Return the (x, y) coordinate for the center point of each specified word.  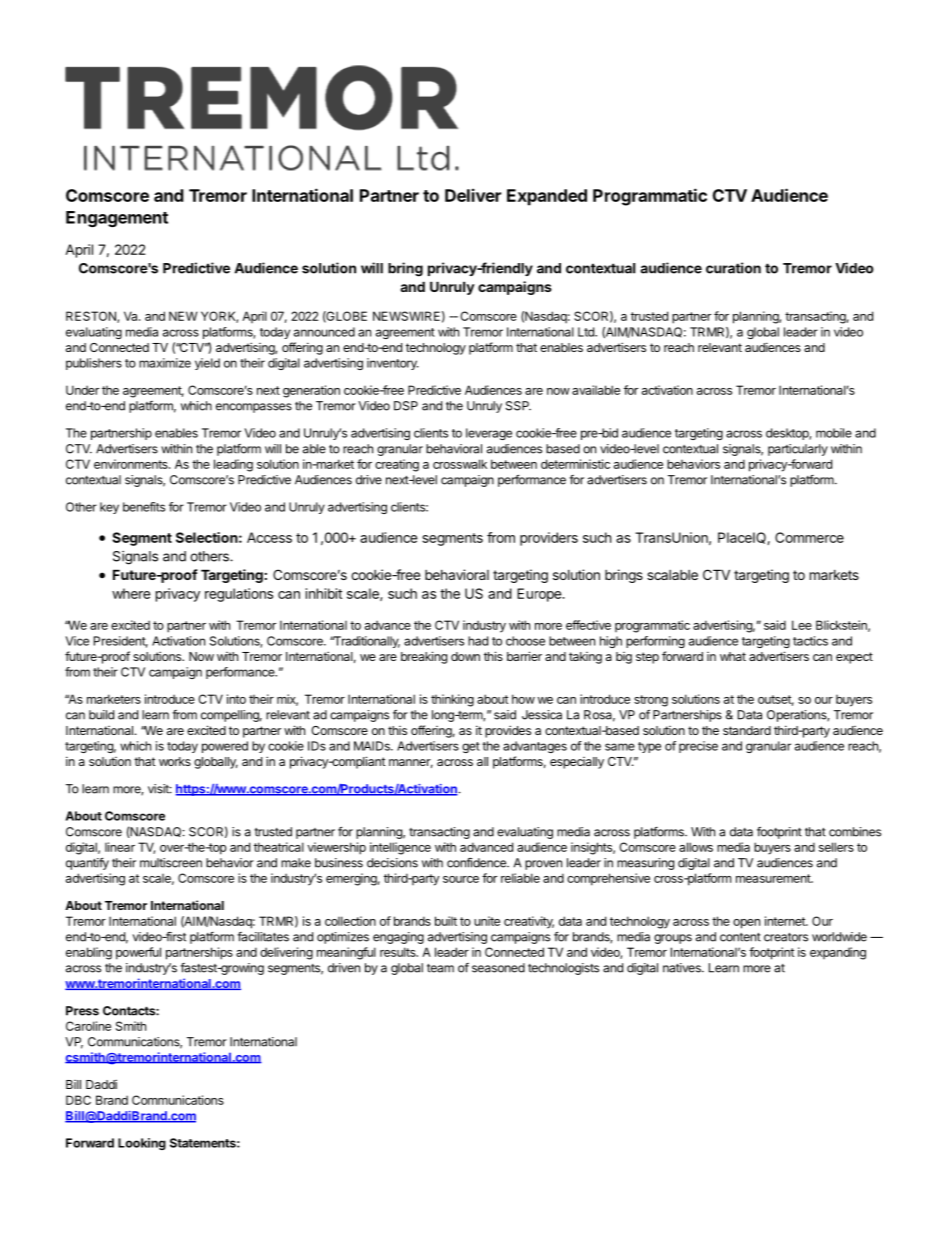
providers (549, 539)
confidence (477, 863)
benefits (144, 507)
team (440, 968)
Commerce (809, 537)
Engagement (117, 219)
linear (120, 847)
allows (696, 847)
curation (733, 268)
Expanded (547, 197)
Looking (142, 1144)
